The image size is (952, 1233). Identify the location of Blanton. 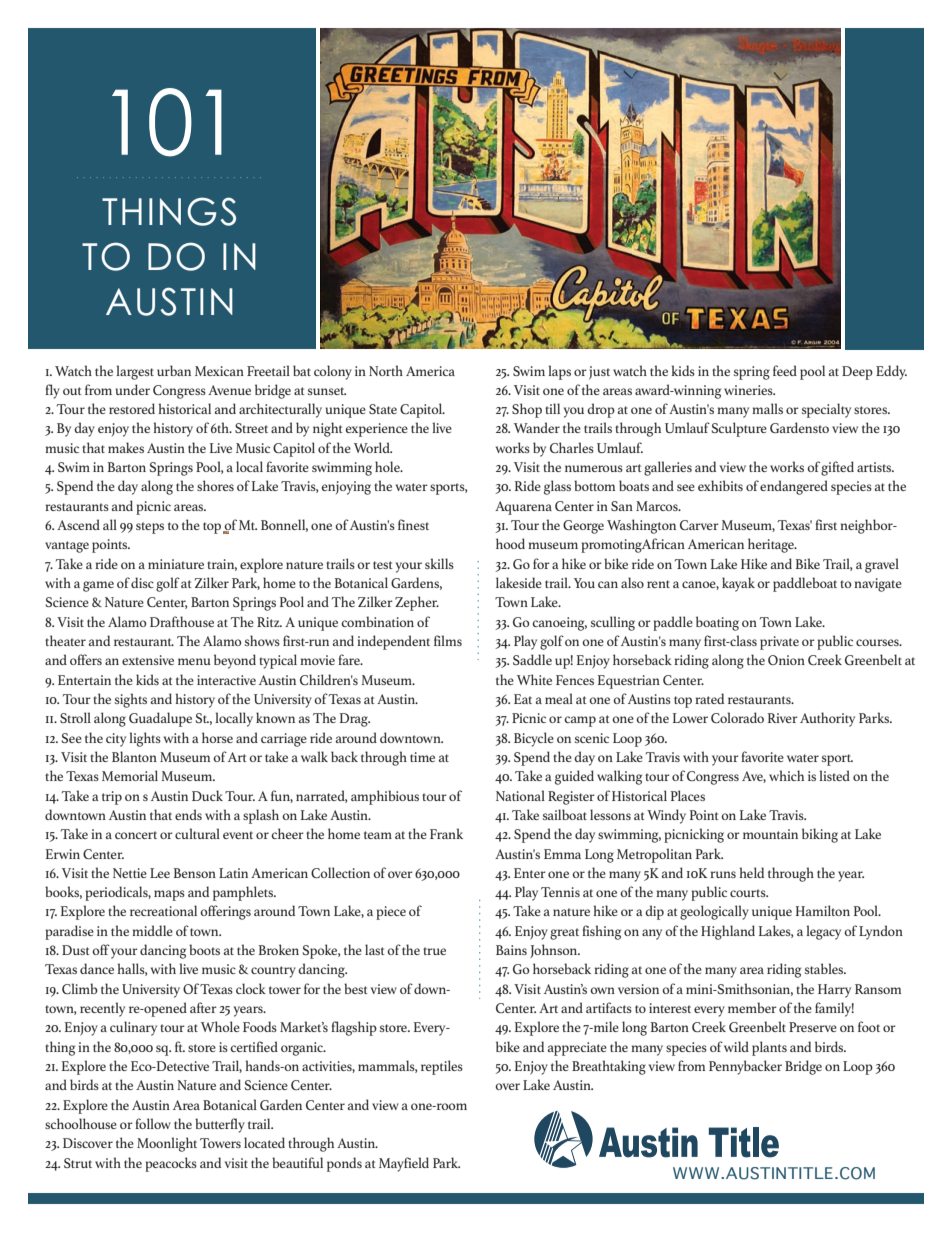
(134, 756).
